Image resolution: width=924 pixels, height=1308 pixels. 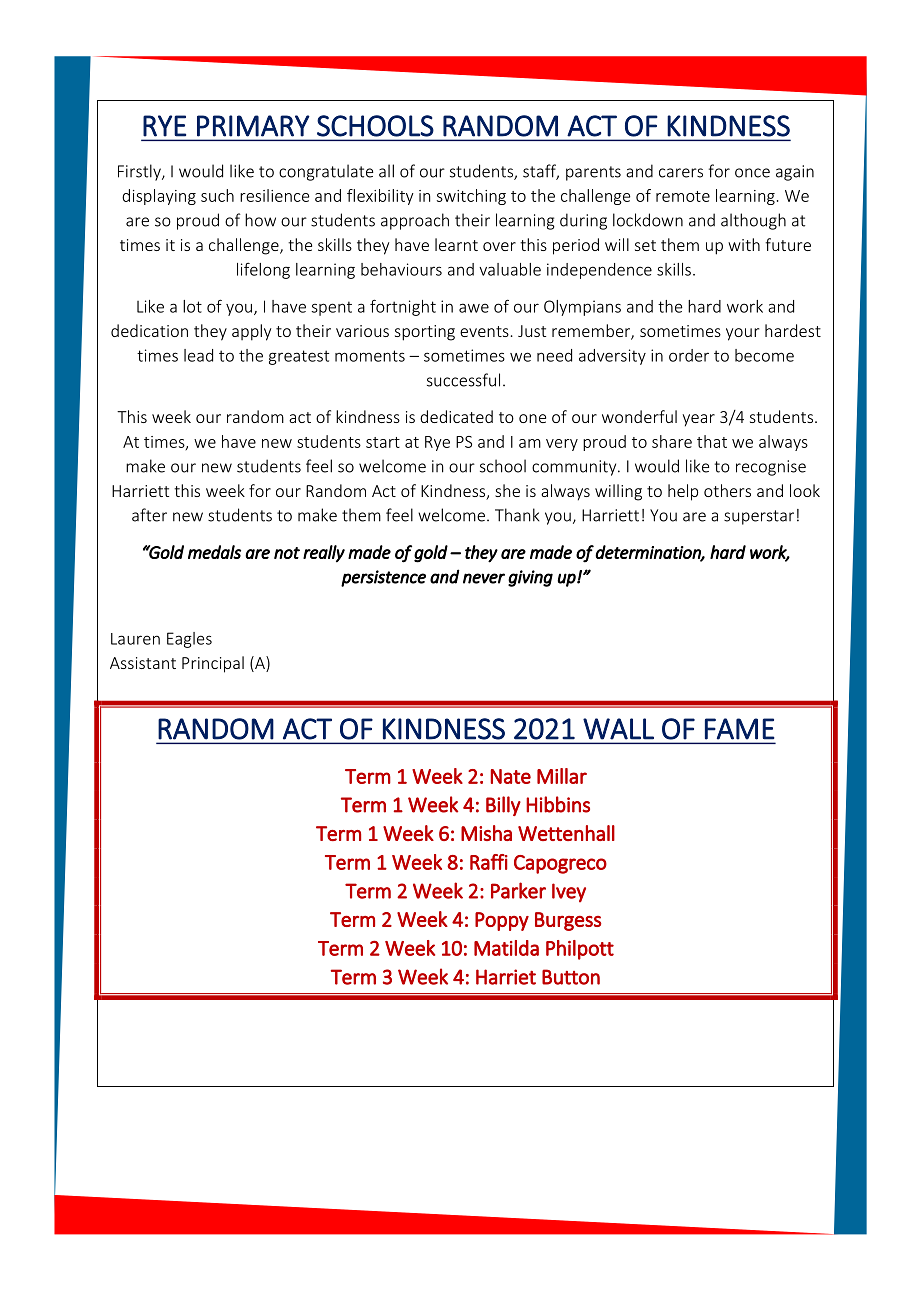 What do you see at coordinates (253, 126) in the document?
I see `PRIMARY` at bounding box center [253, 126].
